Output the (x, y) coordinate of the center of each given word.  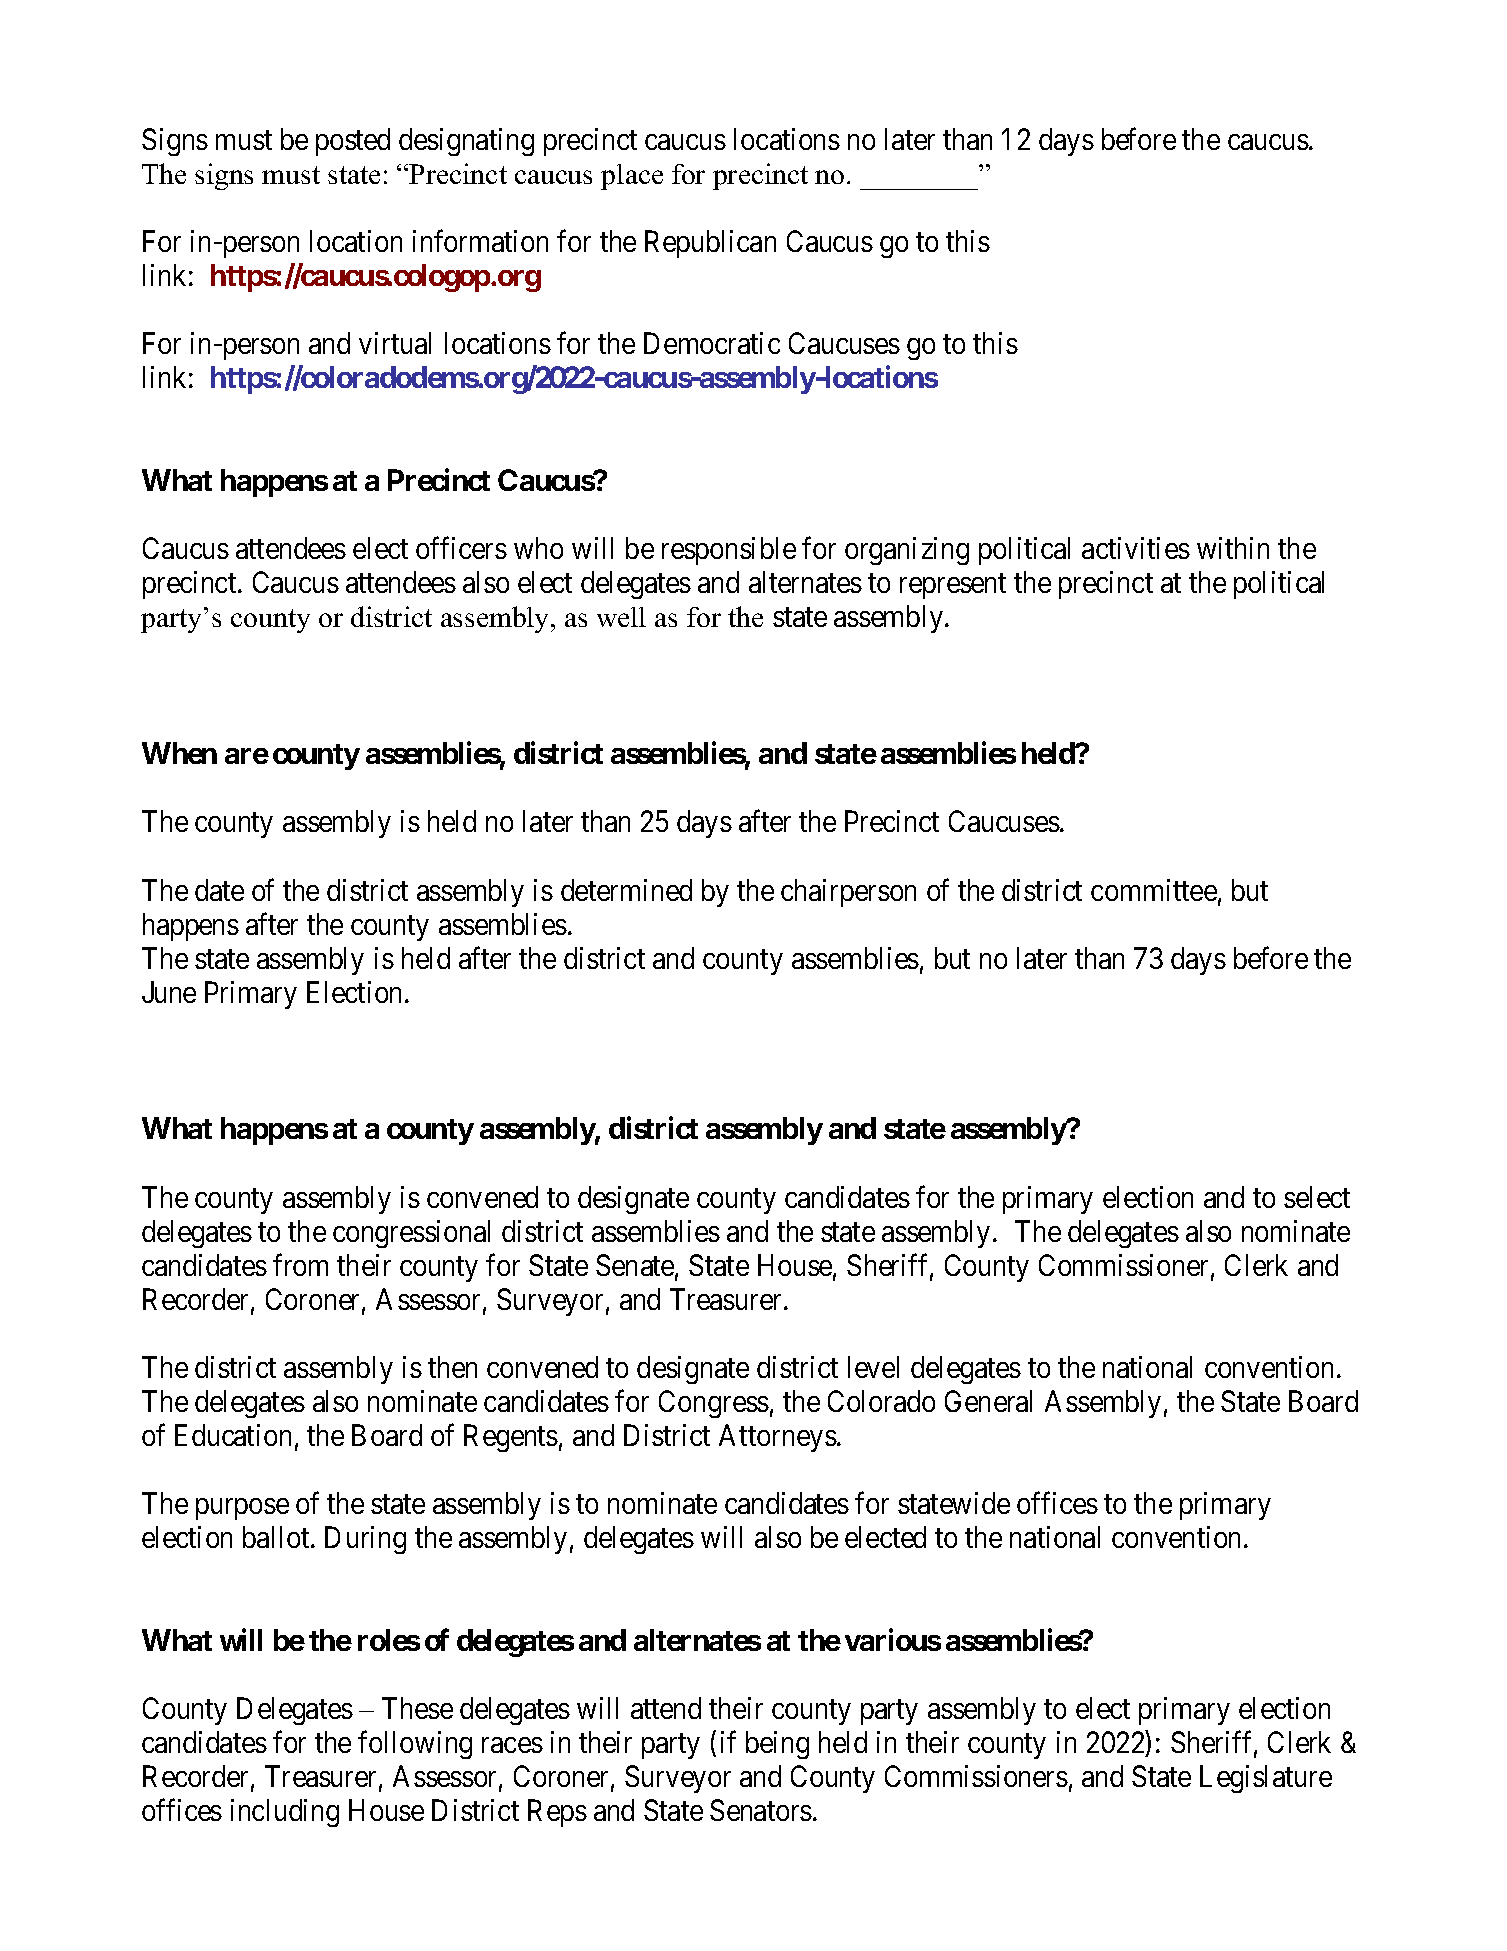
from (300, 1265)
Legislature (1266, 1779)
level (873, 1367)
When (179, 753)
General (988, 1401)
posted (353, 142)
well (621, 617)
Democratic (712, 343)
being (777, 1745)
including (285, 1813)
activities (1136, 548)
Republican (710, 244)
